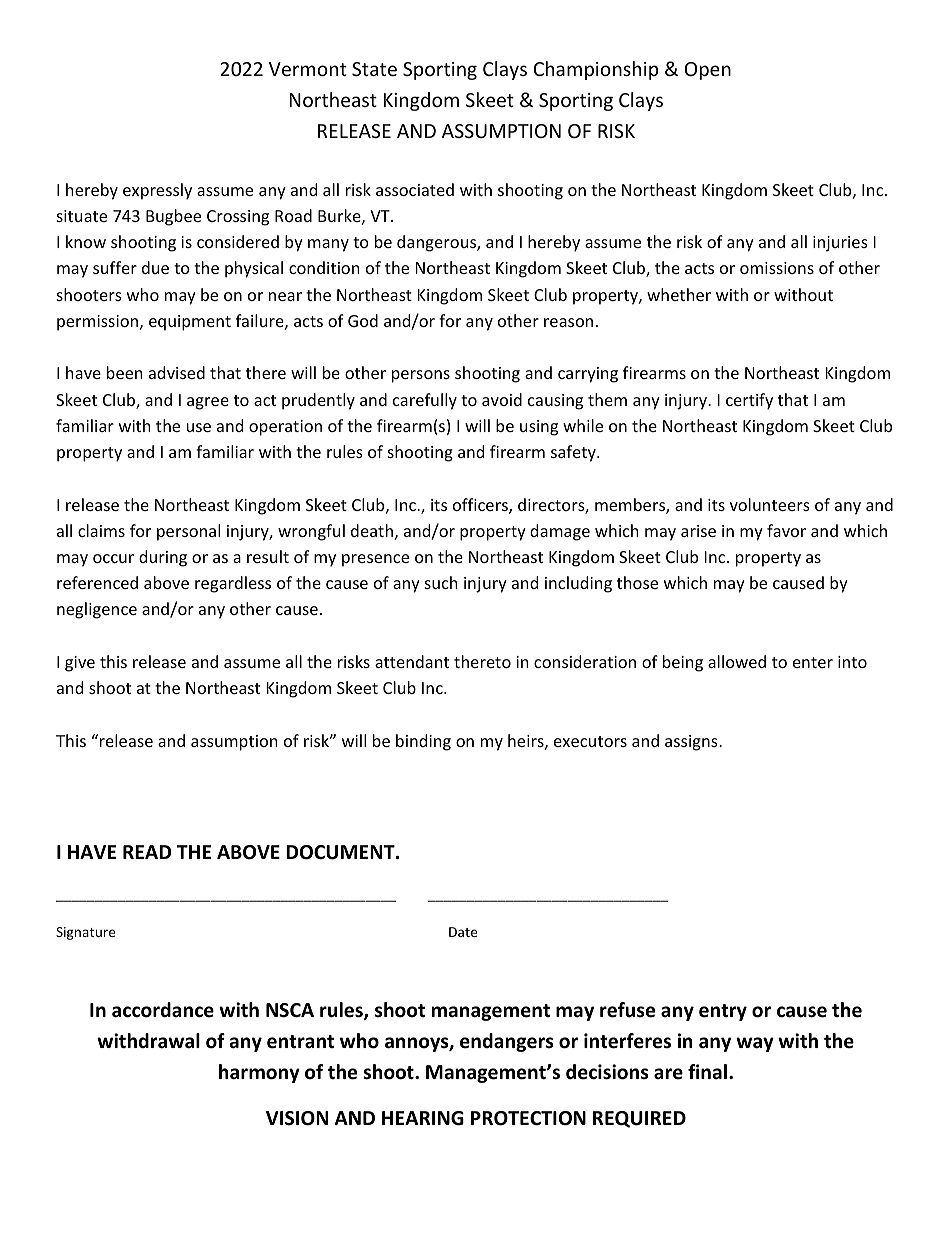 This screenshot has height=1233, width=952. I want to click on State, so click(374, 69).
